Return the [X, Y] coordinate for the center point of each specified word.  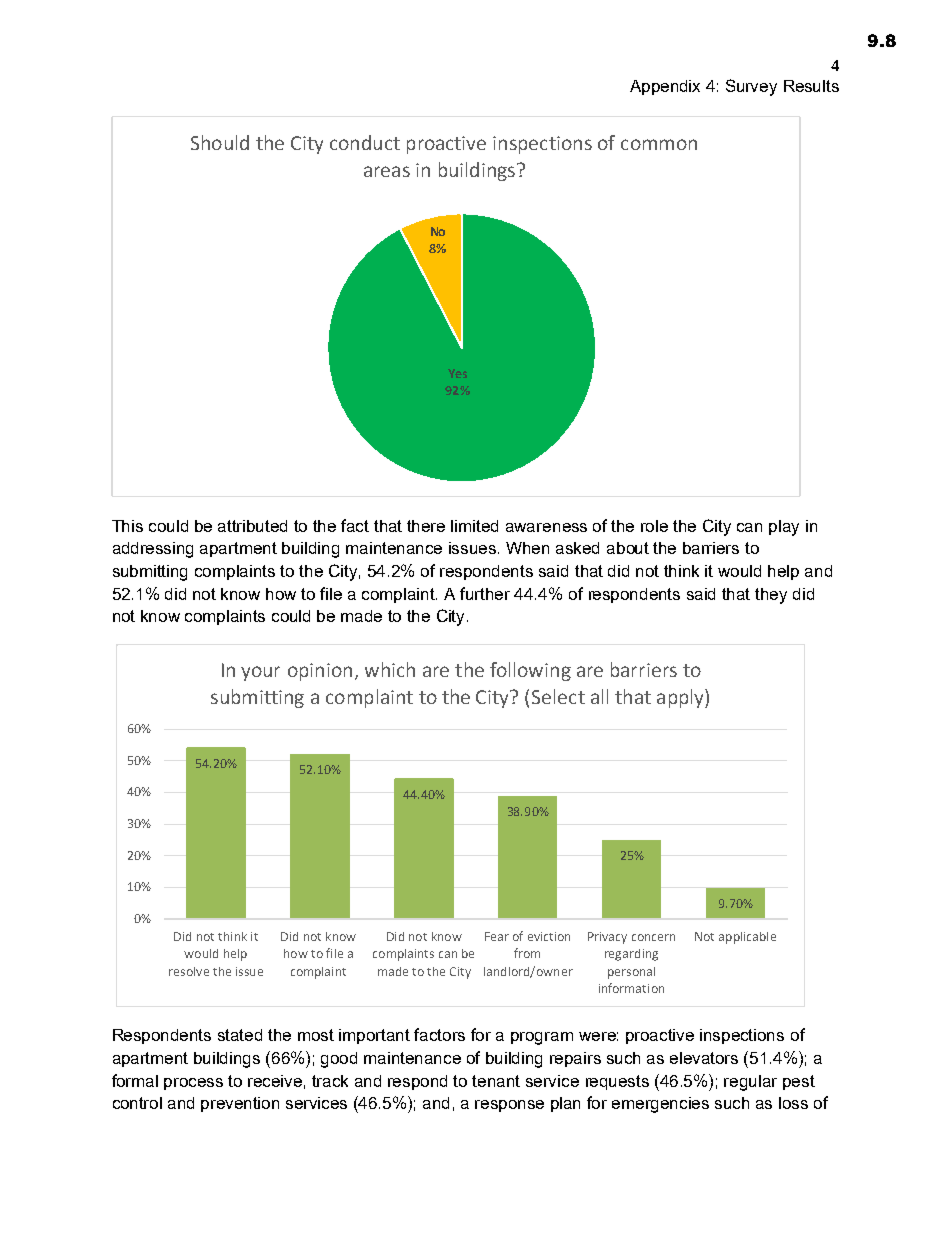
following [530, 671]
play [784, 528]
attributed [252, 526]
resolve [189, 971]
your [260, 673]
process [193, 1084]
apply [681, 698]
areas [387, 171]
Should [220, 142]
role [654, 526]
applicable [747, 938]
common [659, 144]
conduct [365, 142]
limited [474, 526]
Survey [751, 87]
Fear [497, 936]
